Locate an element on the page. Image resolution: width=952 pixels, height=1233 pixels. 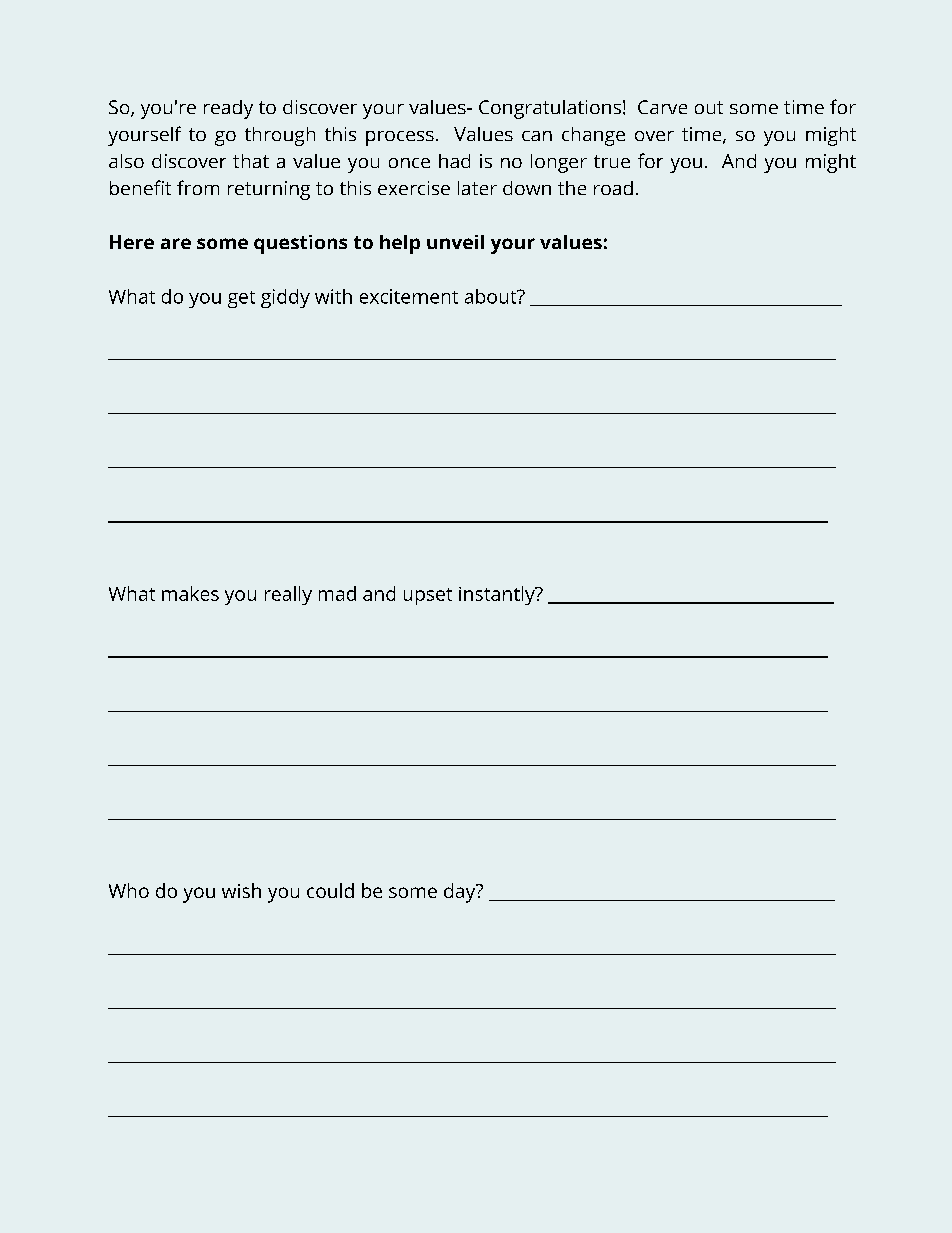
about is located at coordinates (492, 296).
